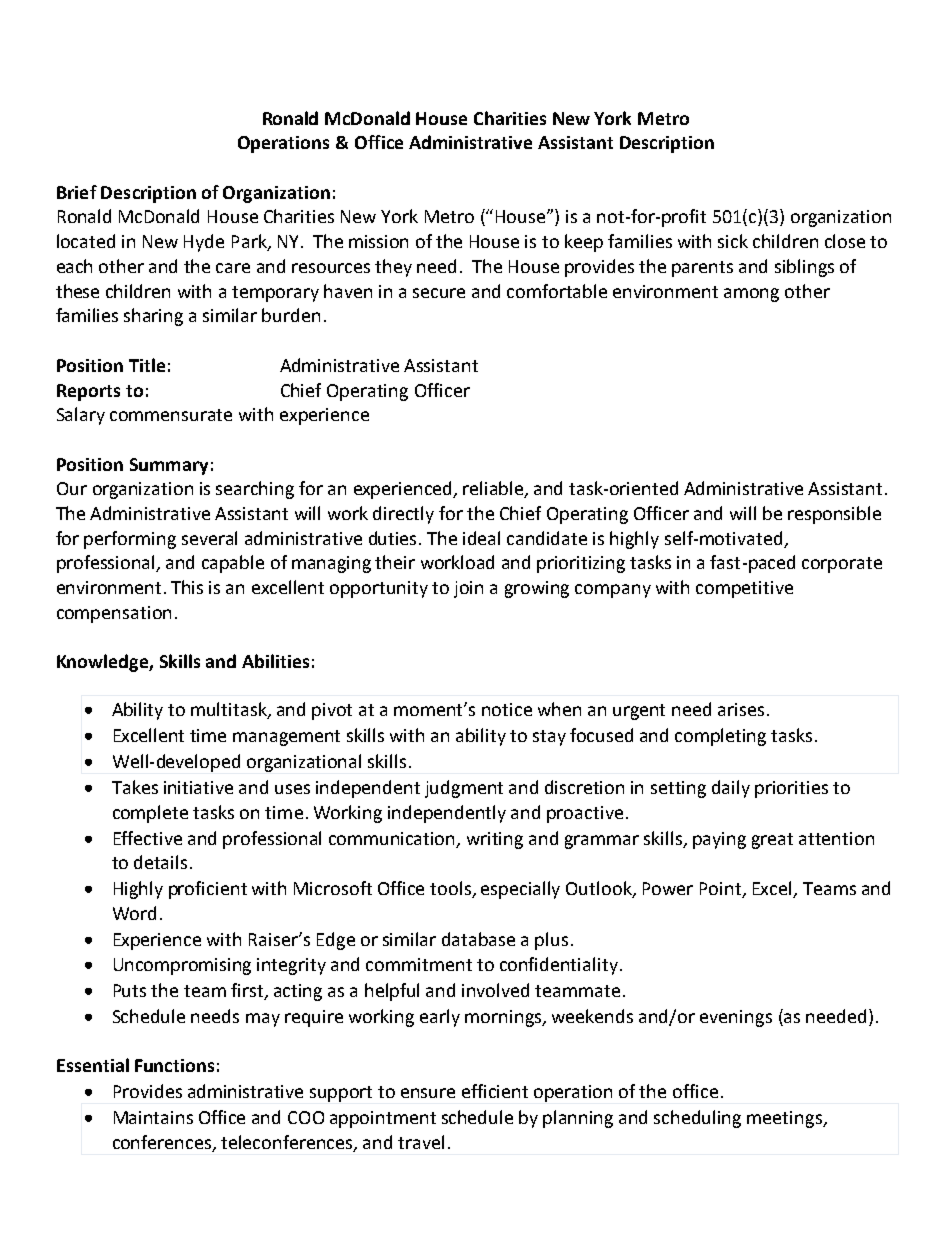  What do you see at coordinates (428, 1093) in the document?
I see `ensure` at bounding box center [428, 1093].
